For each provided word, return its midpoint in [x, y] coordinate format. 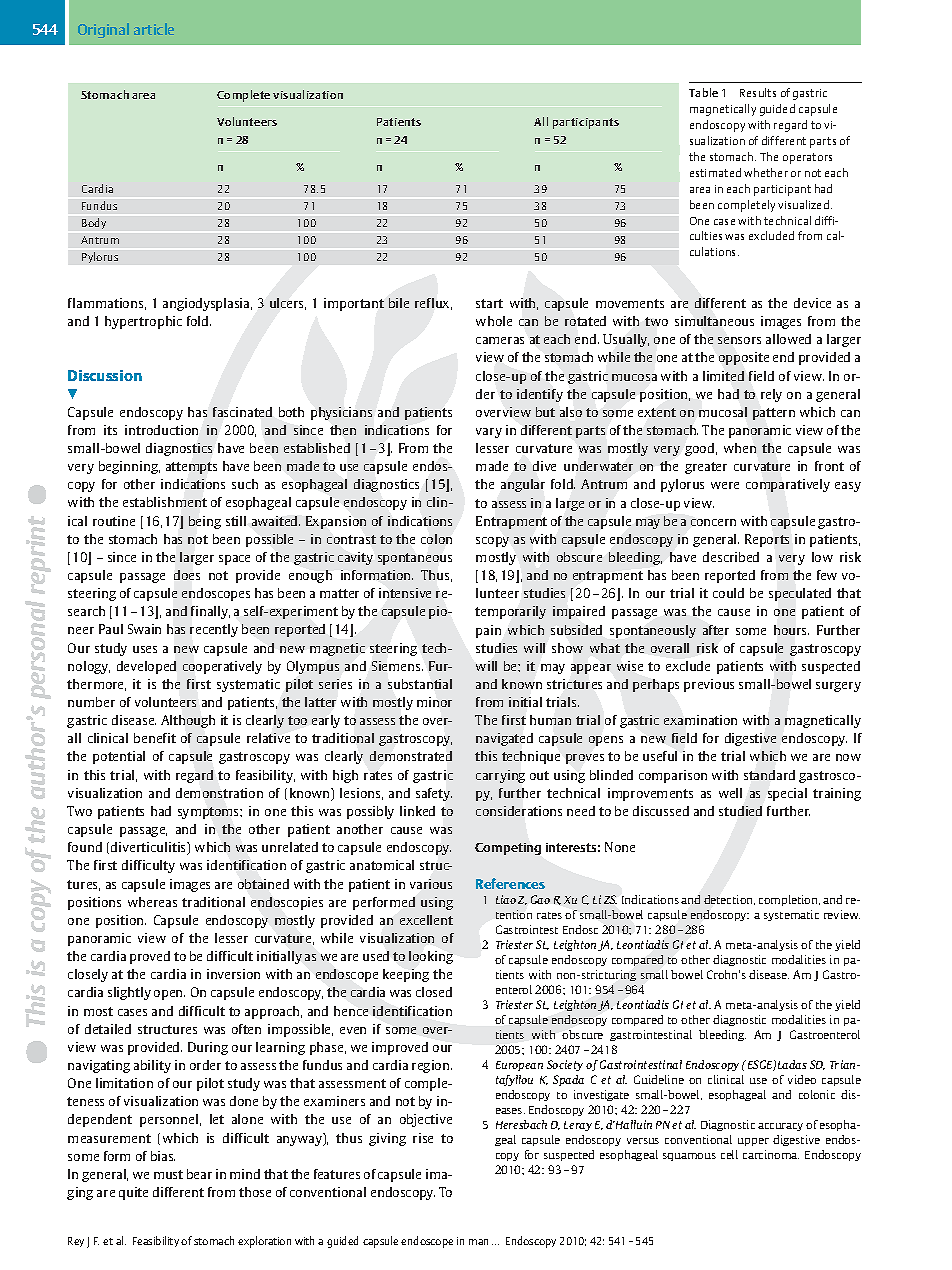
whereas [152, 902]
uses [145, 649]
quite [133, 1193]
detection [729, 900]
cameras [500, 340]
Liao [506, 899]
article [154, 29]
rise [423, 1138]
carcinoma [771, 1154]
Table [703, 92]
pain [488, 631]
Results [758, 92]
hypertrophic [143, 322]
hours [791, 630]
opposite [744, 358]
